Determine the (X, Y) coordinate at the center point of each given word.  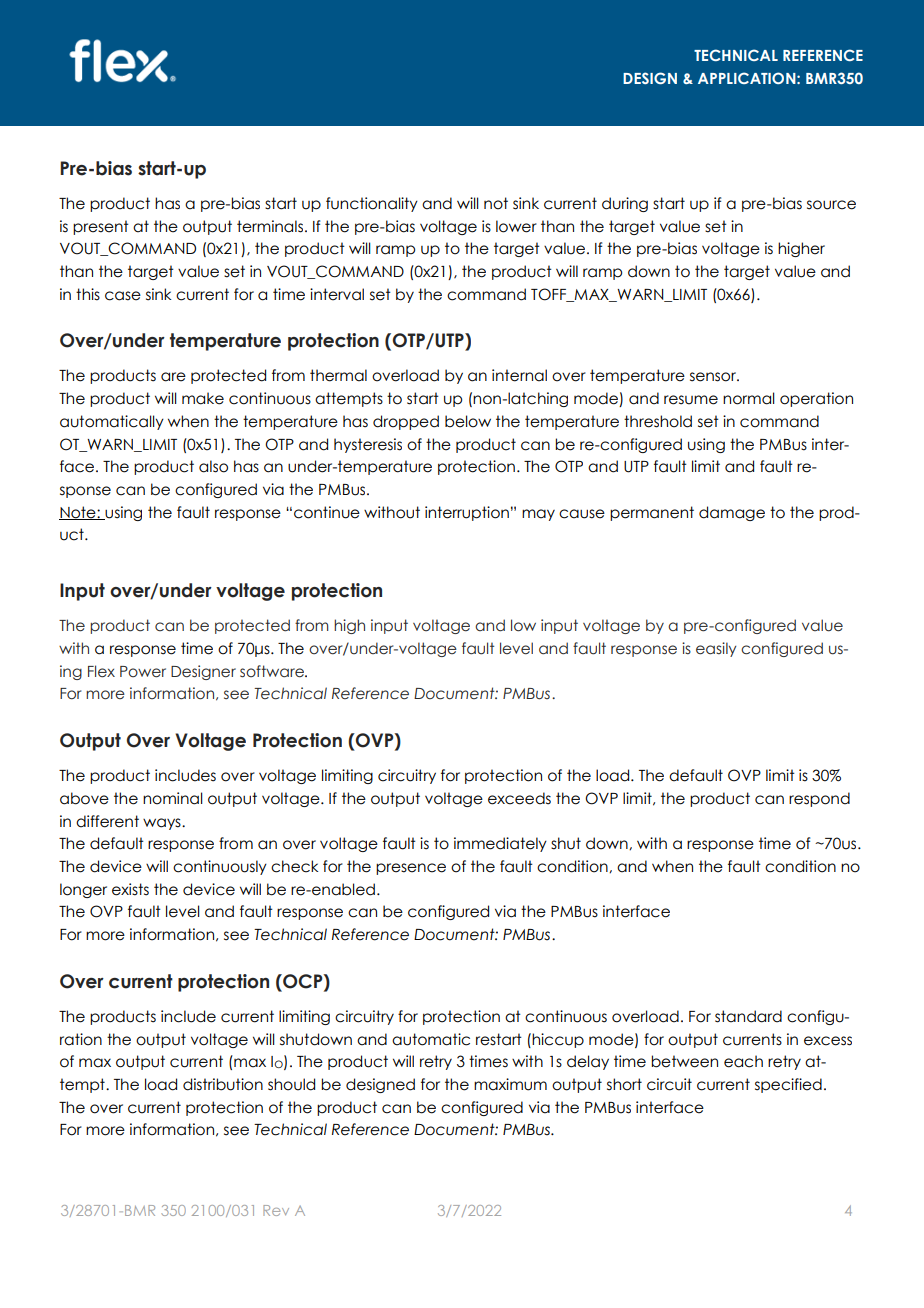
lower (516, 226)
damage (732, 513)
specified (788, 1085)
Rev (276, 1210)
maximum (510, 1084)
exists (130, 889)
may (538, 515)
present (101, 227)
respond (819, 799)
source (831, 205)
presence (411, 869)
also (213, 466)
